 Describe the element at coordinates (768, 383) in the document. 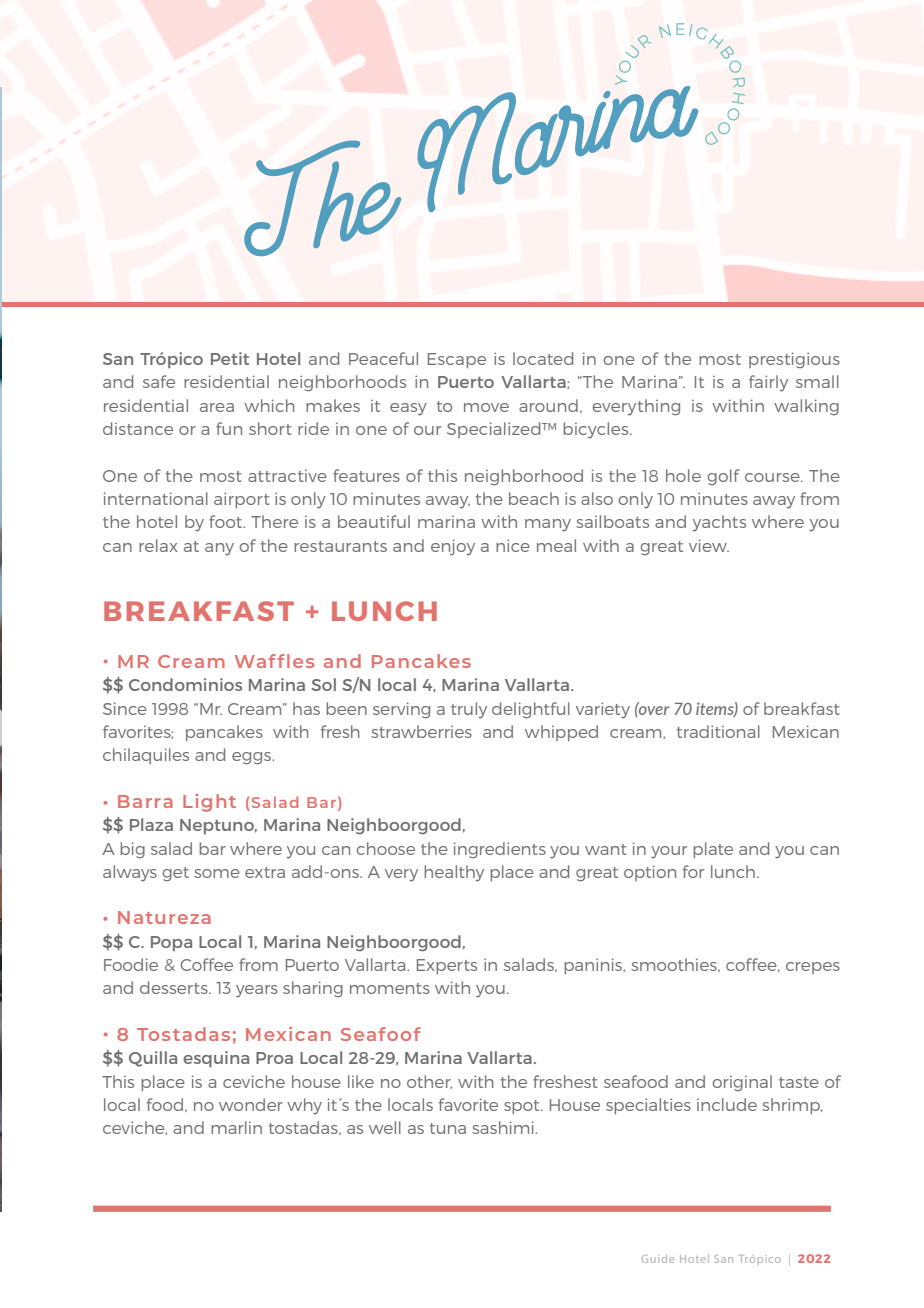

I see `fairly` at that location.
